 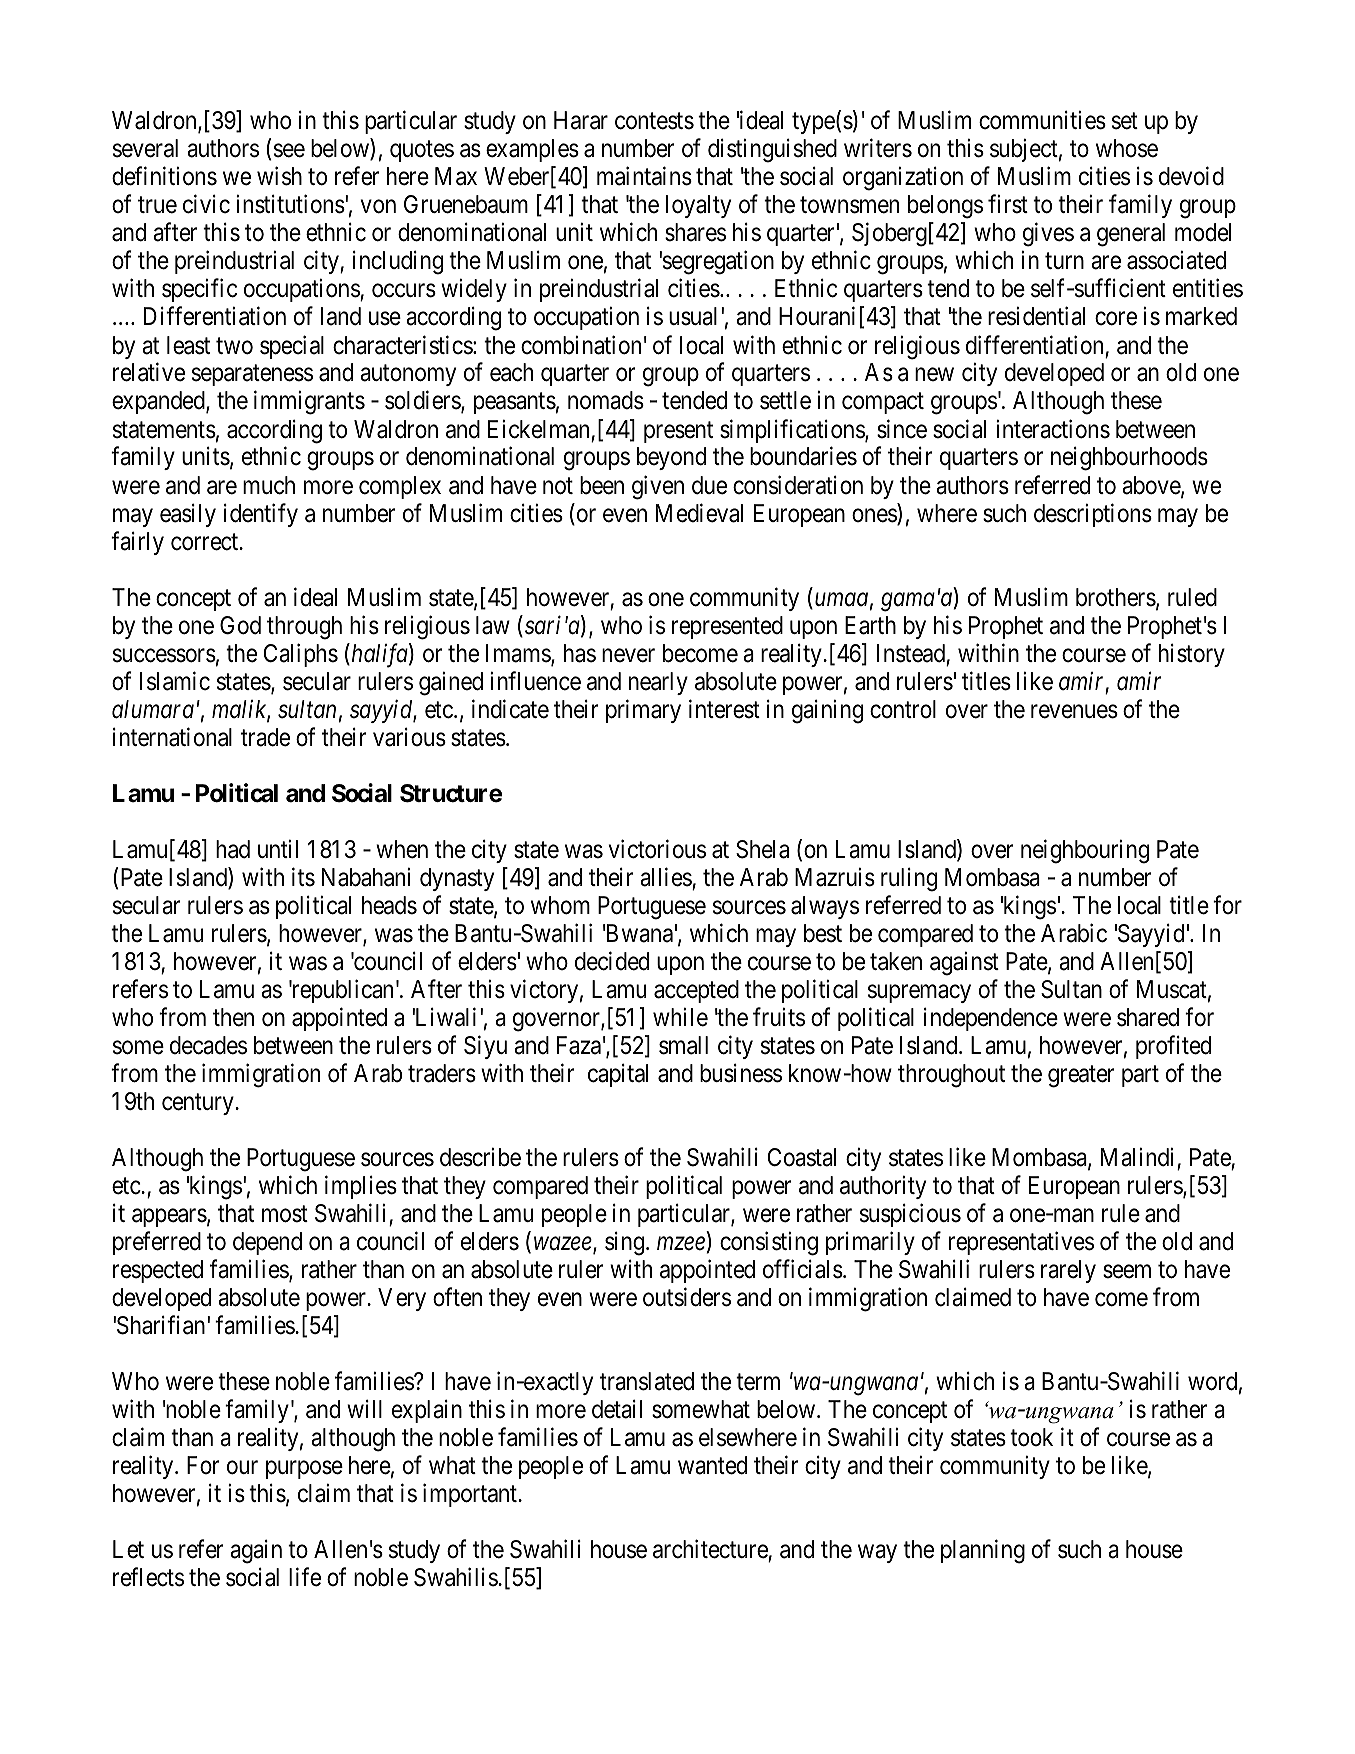 I want to click on maintains, so click(x=644, y=176).
